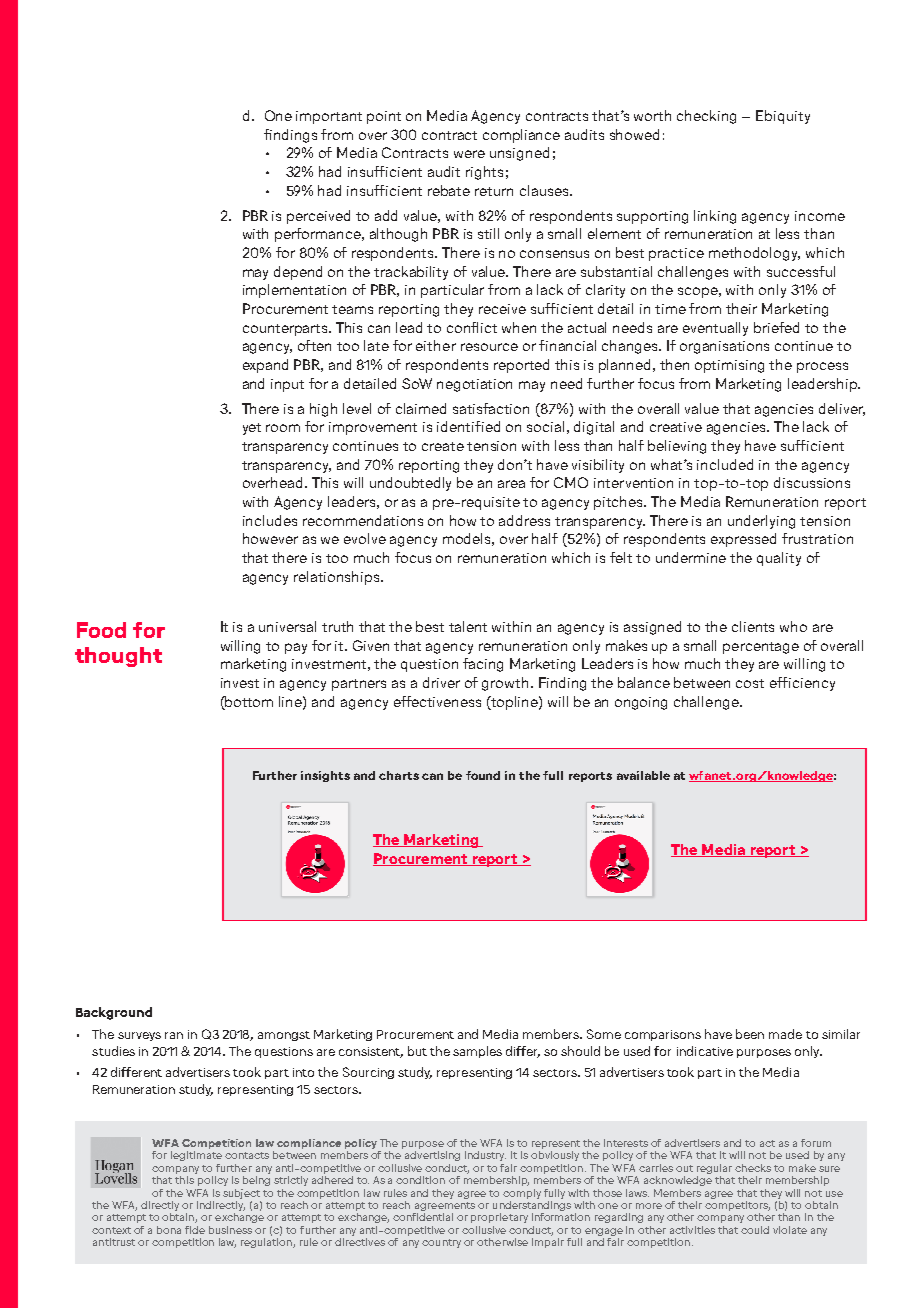  I want to click on expand, so click(265, 366).
